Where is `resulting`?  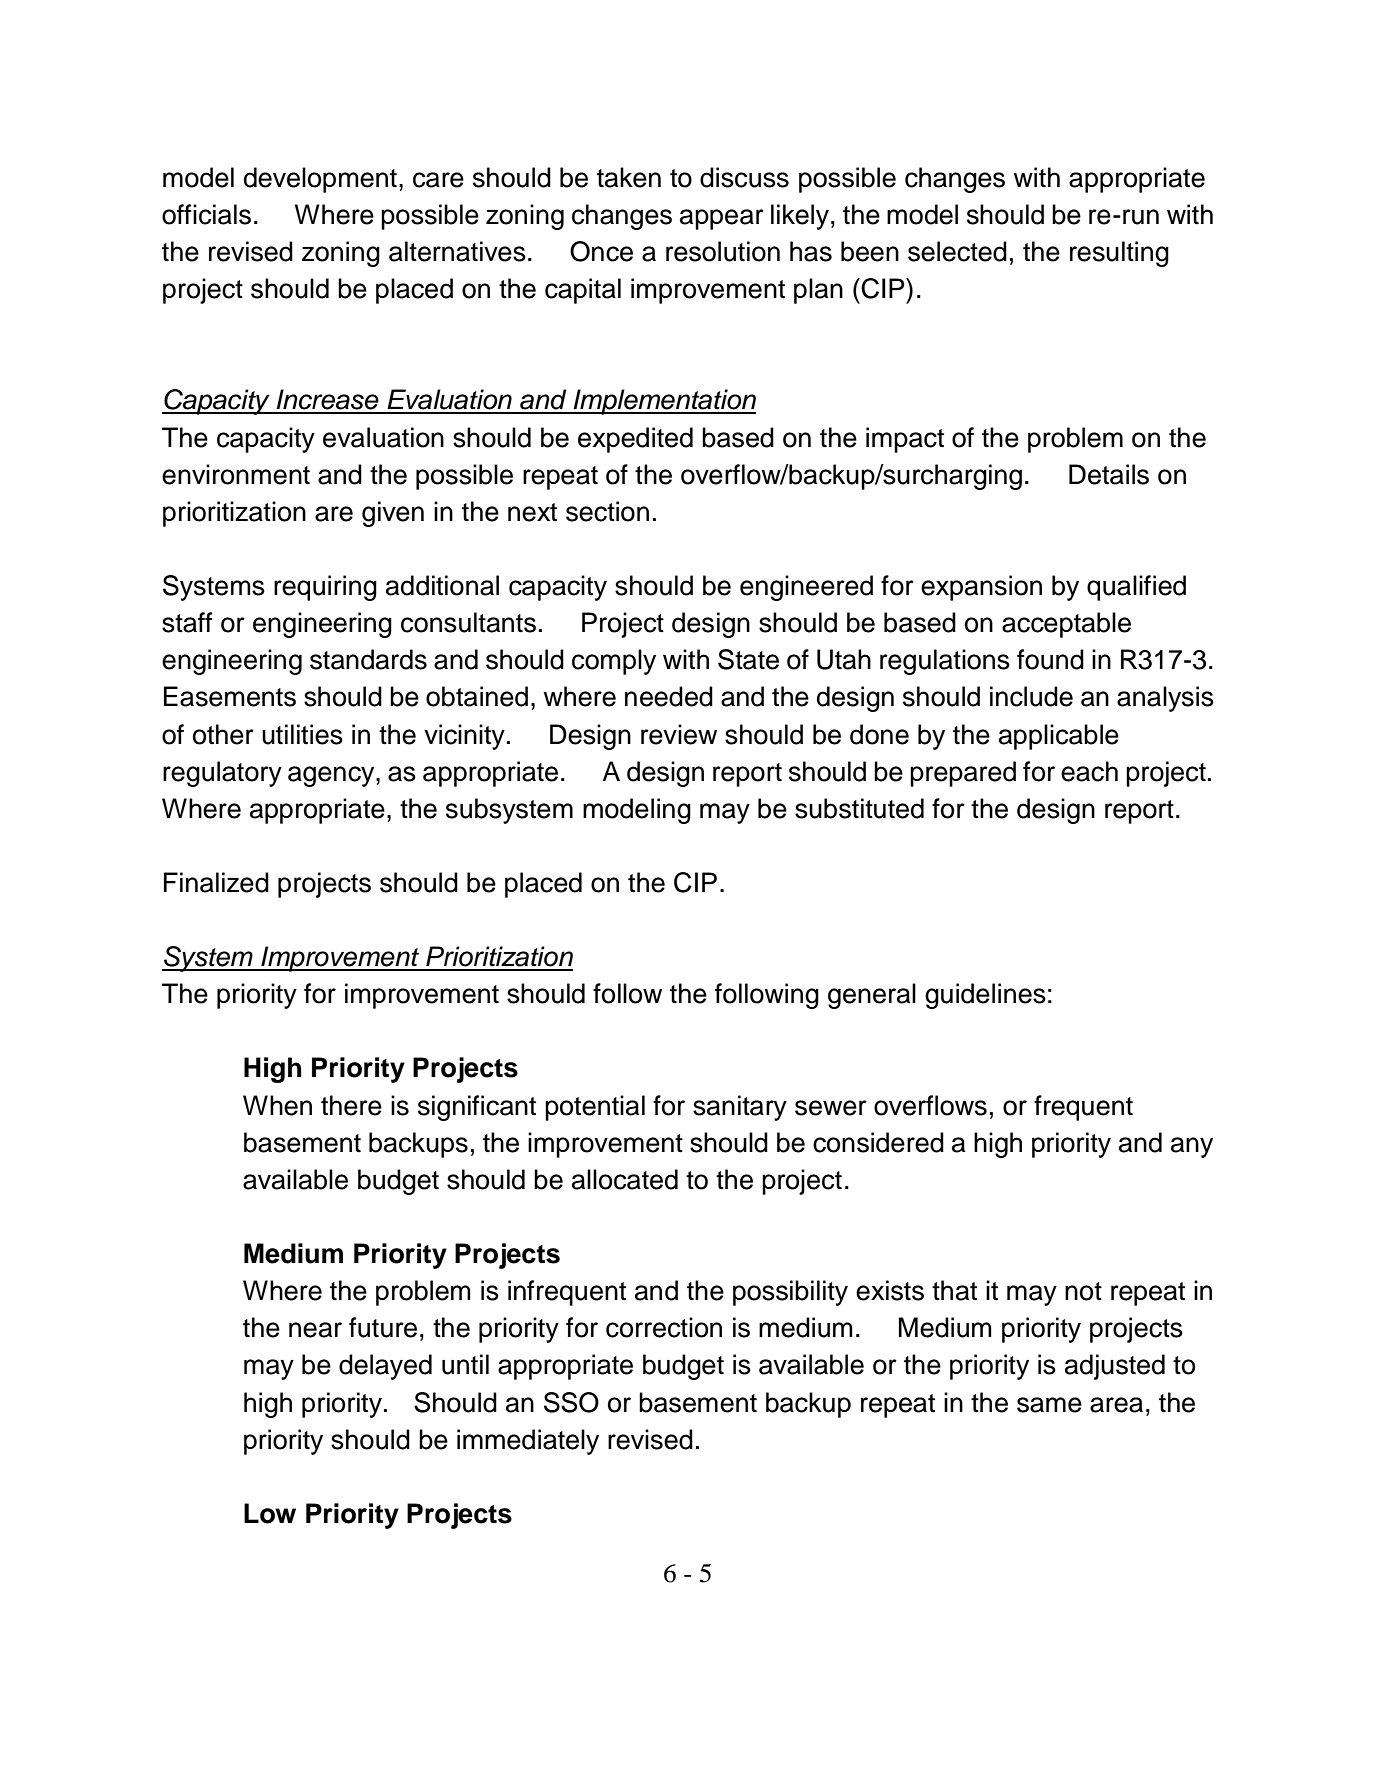 resulting is located at coordinates (1119, 254).
